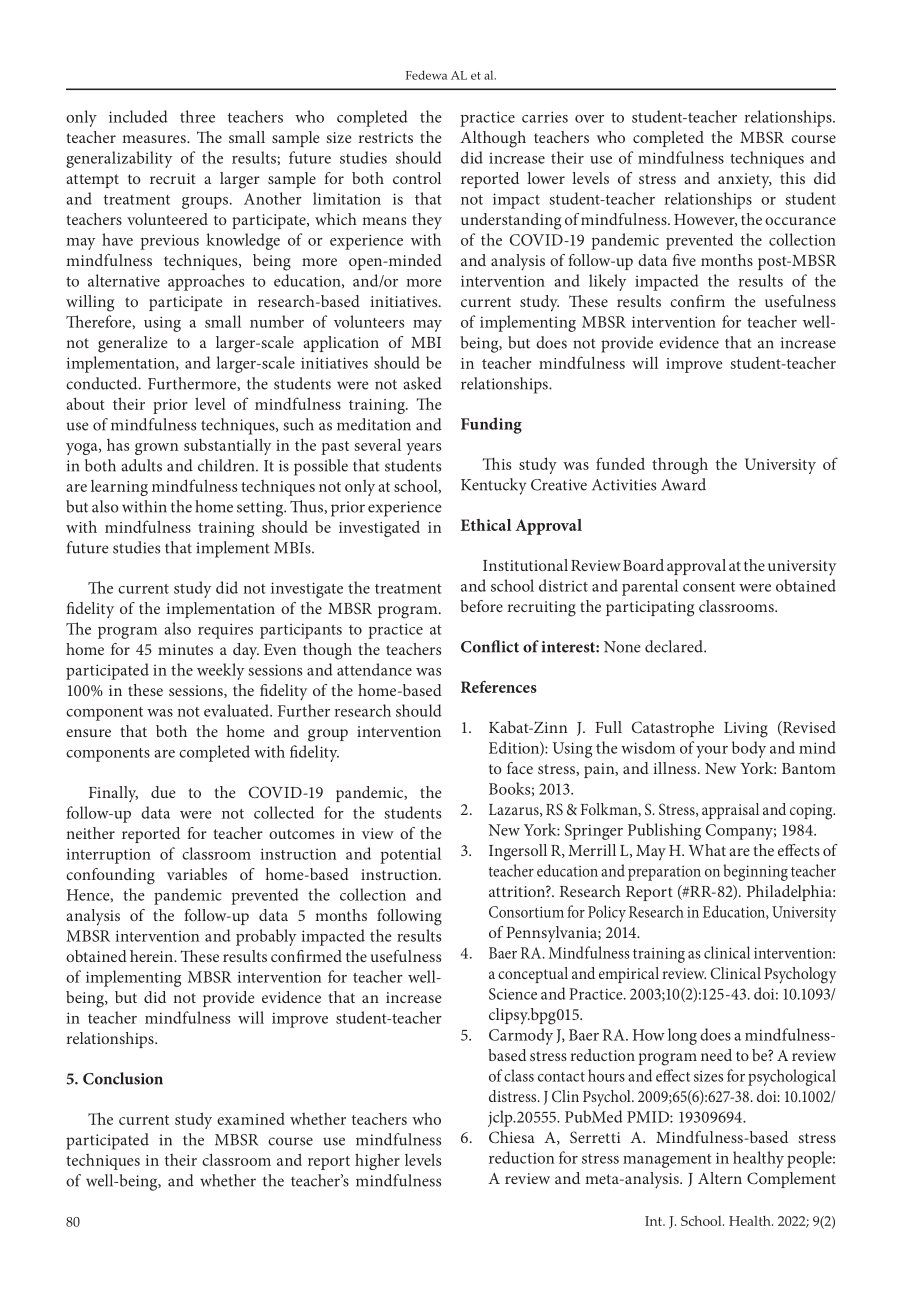 This page has height=1308, width=924. I want to click on examined, so click(251, 1119).
